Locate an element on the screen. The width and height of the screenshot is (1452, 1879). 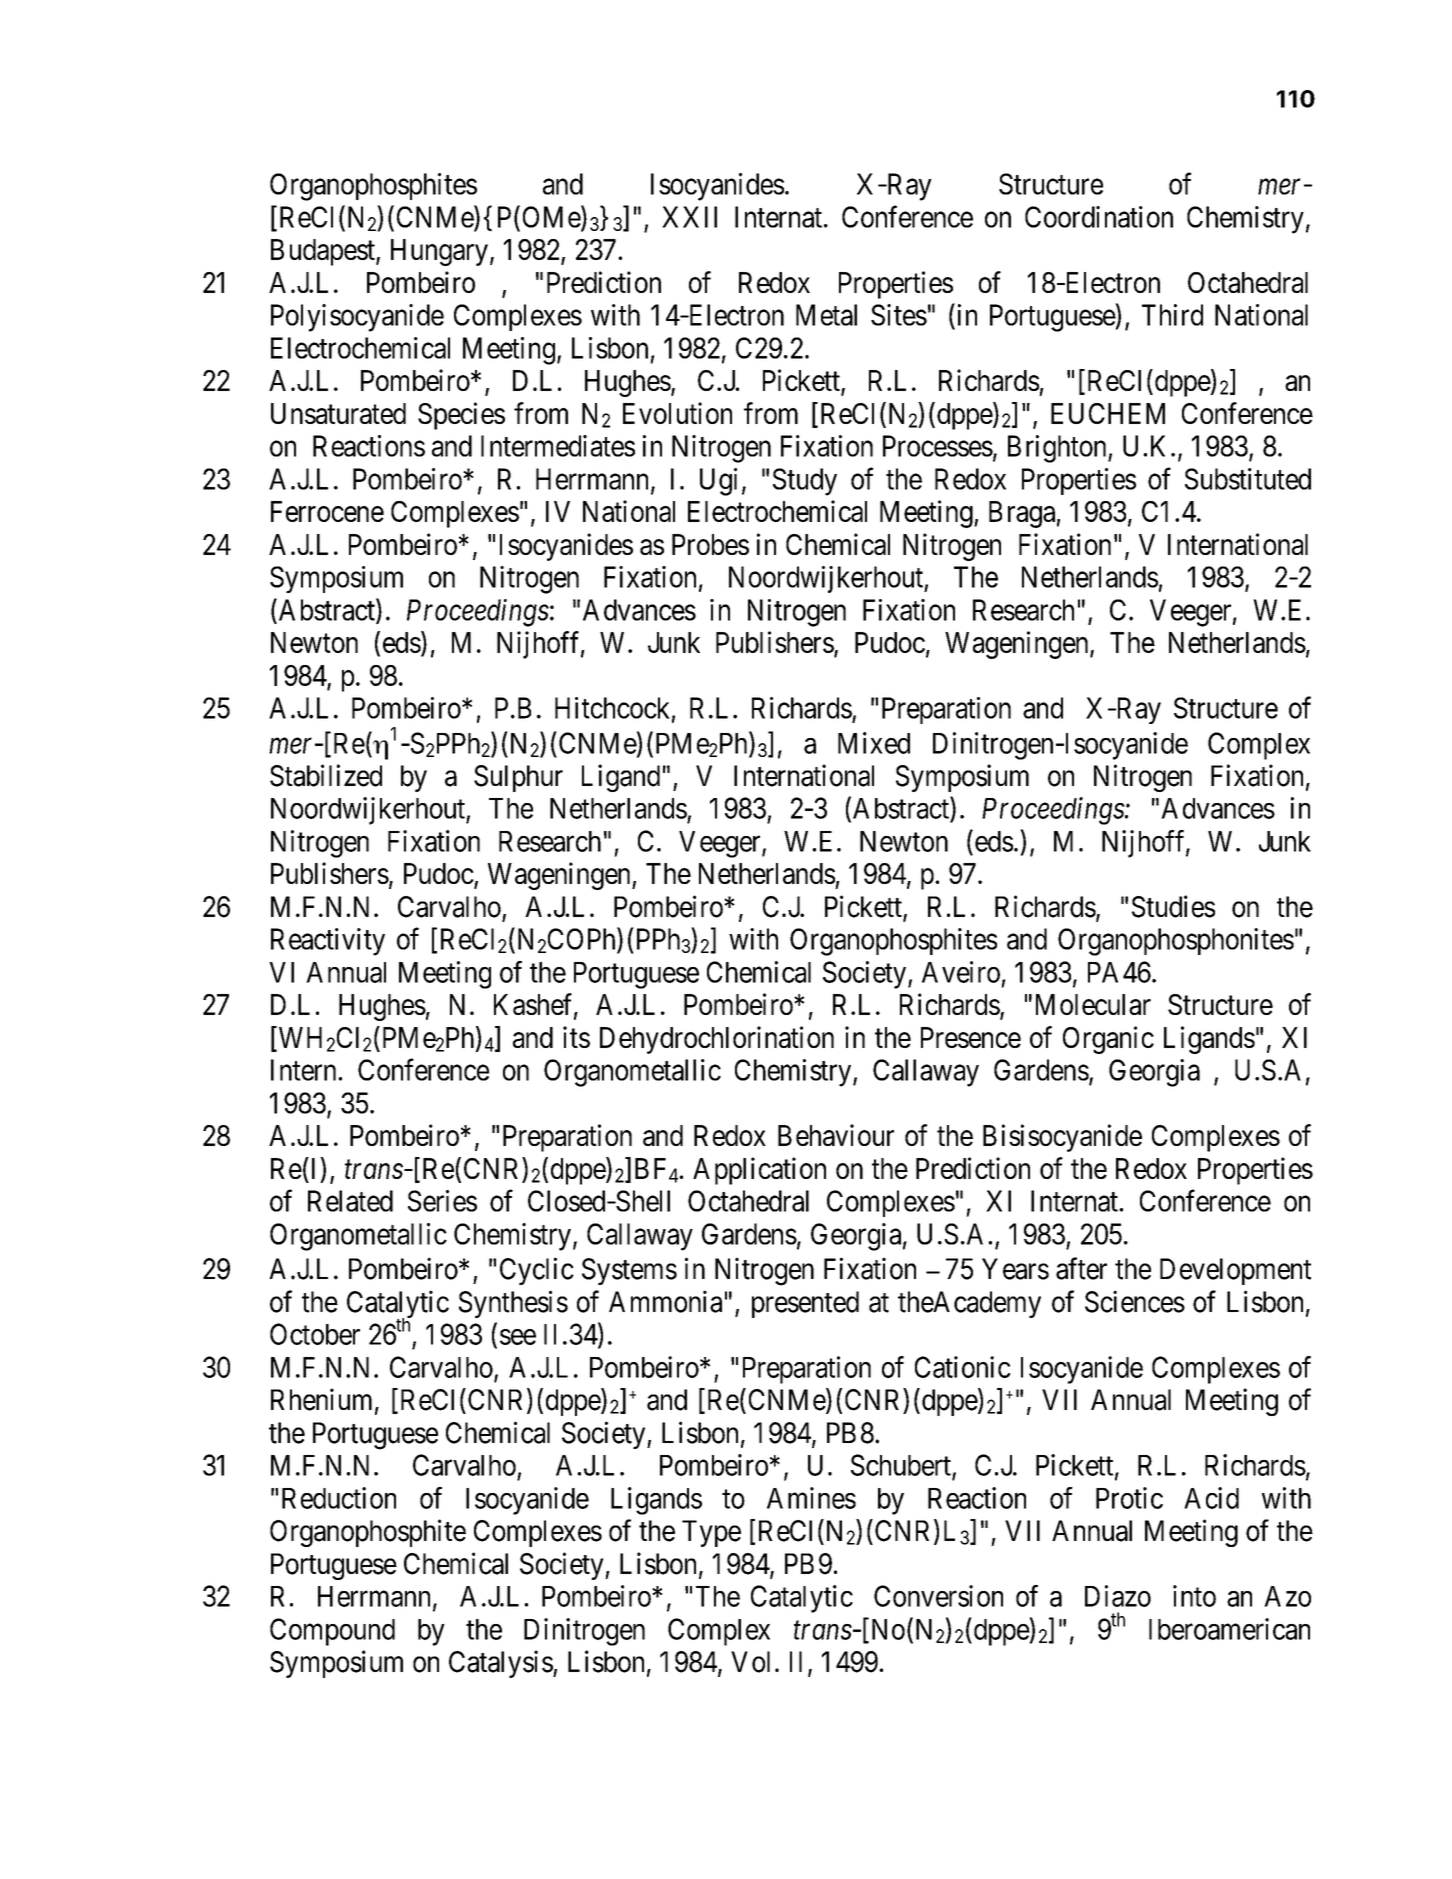
Study is located at coordinates (805, 482).
